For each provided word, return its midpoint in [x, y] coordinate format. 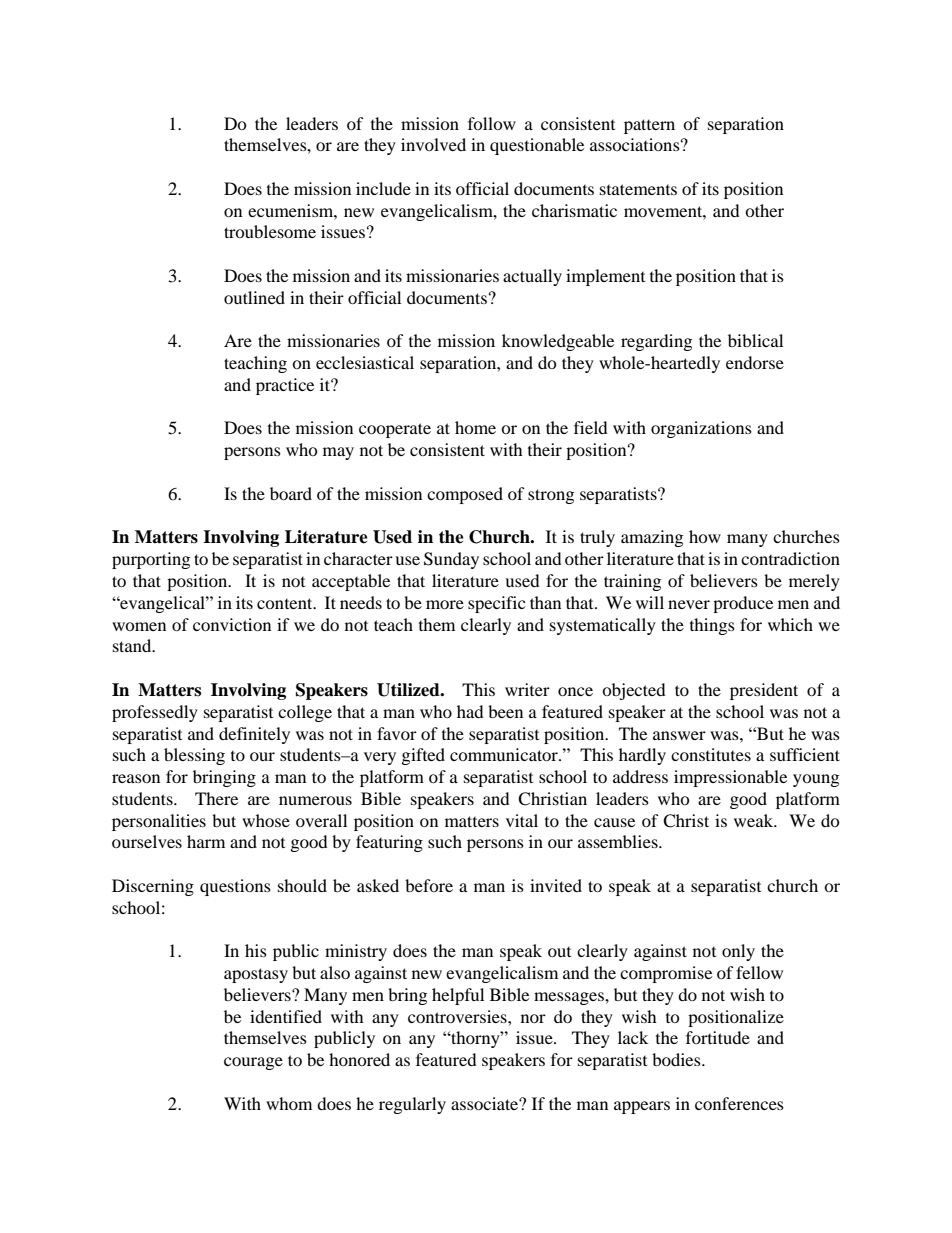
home [475, 427]
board [291, 493]
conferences [739, 1103]
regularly [412, 1105]
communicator [505, 754]
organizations [701, 429]
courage [253, 1063]
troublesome [270, 231]
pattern [649, 126]
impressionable [730, 778]
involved [433, 144]
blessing [194, 756]
